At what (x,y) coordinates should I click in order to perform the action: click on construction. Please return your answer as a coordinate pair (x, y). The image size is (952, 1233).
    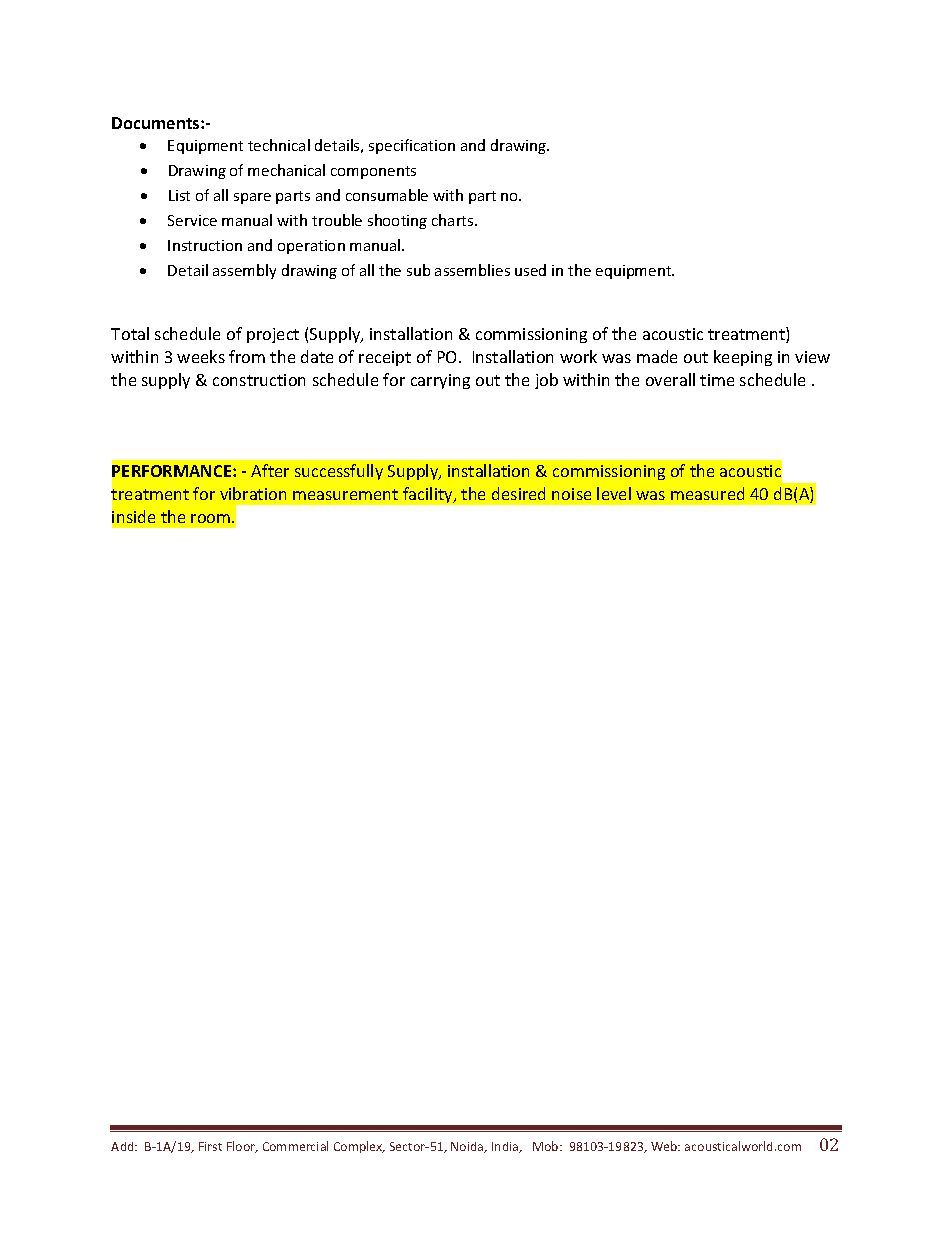
    Looking at the image, I should click on (259, 380).
